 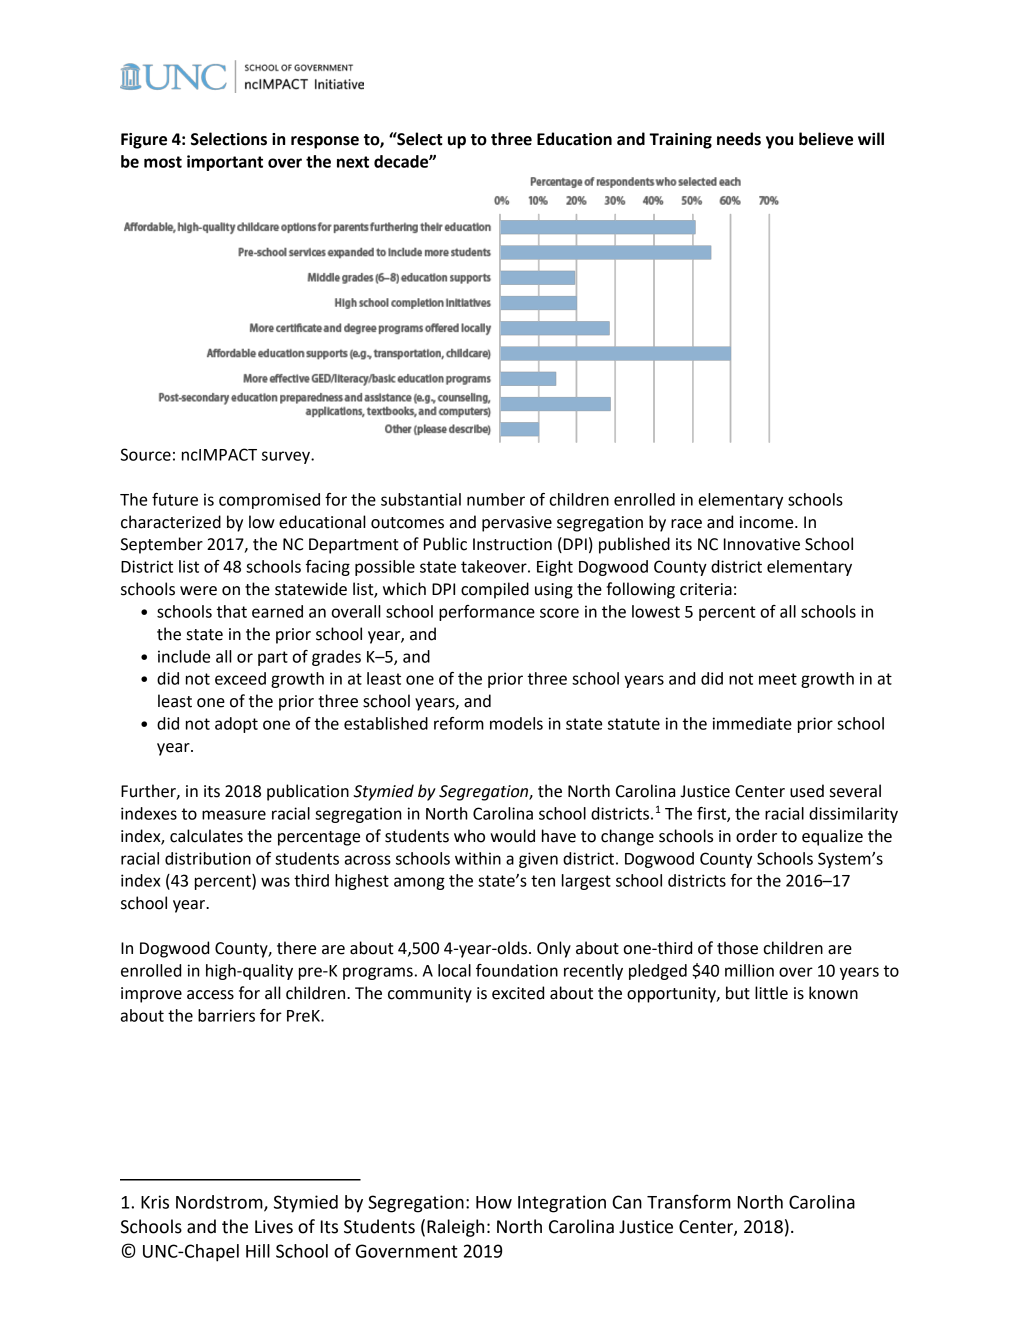 What do you see at coordinates (210, 995) in the document?
I see `access` at bounding box center [210, 995].
